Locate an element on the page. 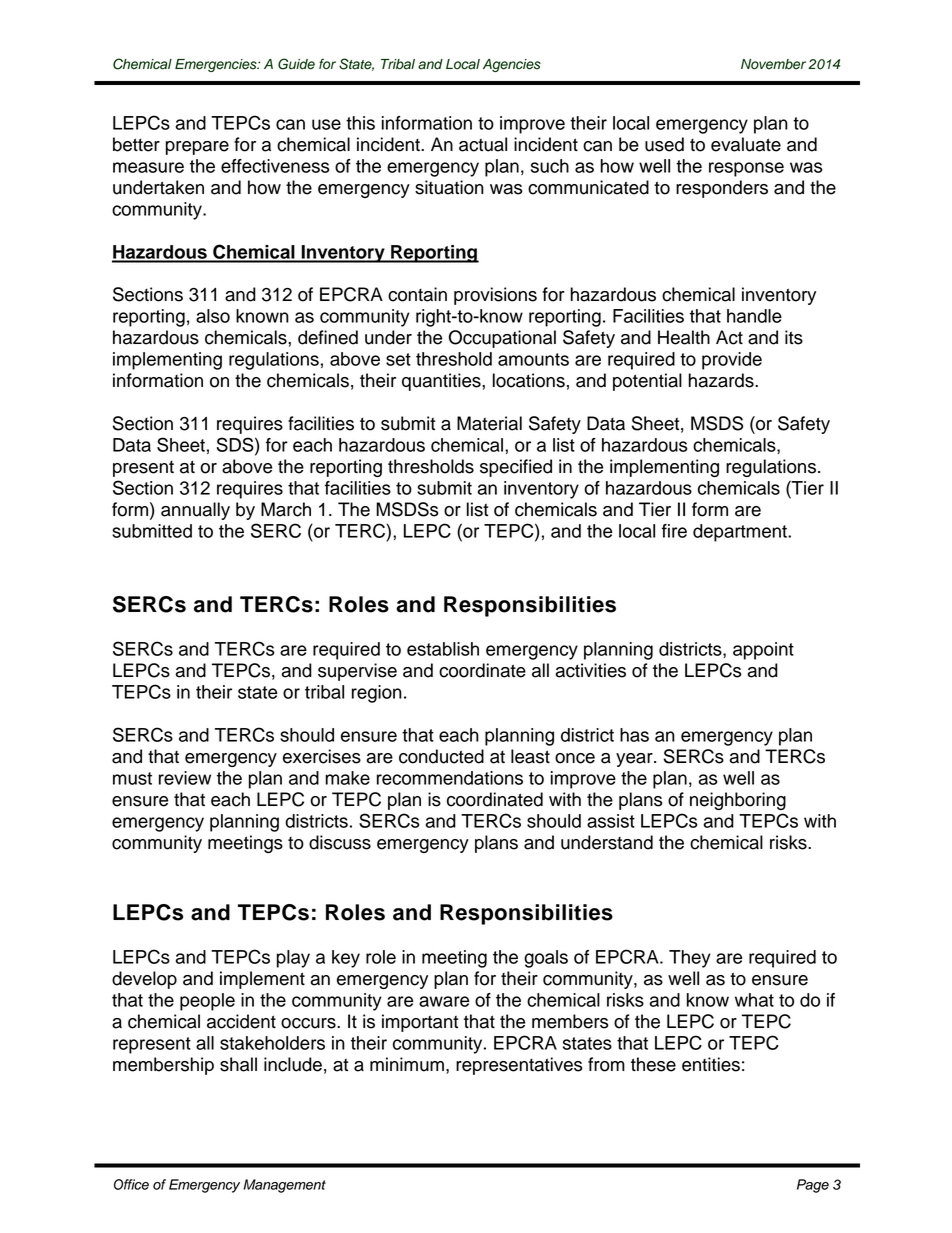 Image resolution: width=952 pixels, height=1233 pixels. recommendations is located at coordinates (450, 778).
